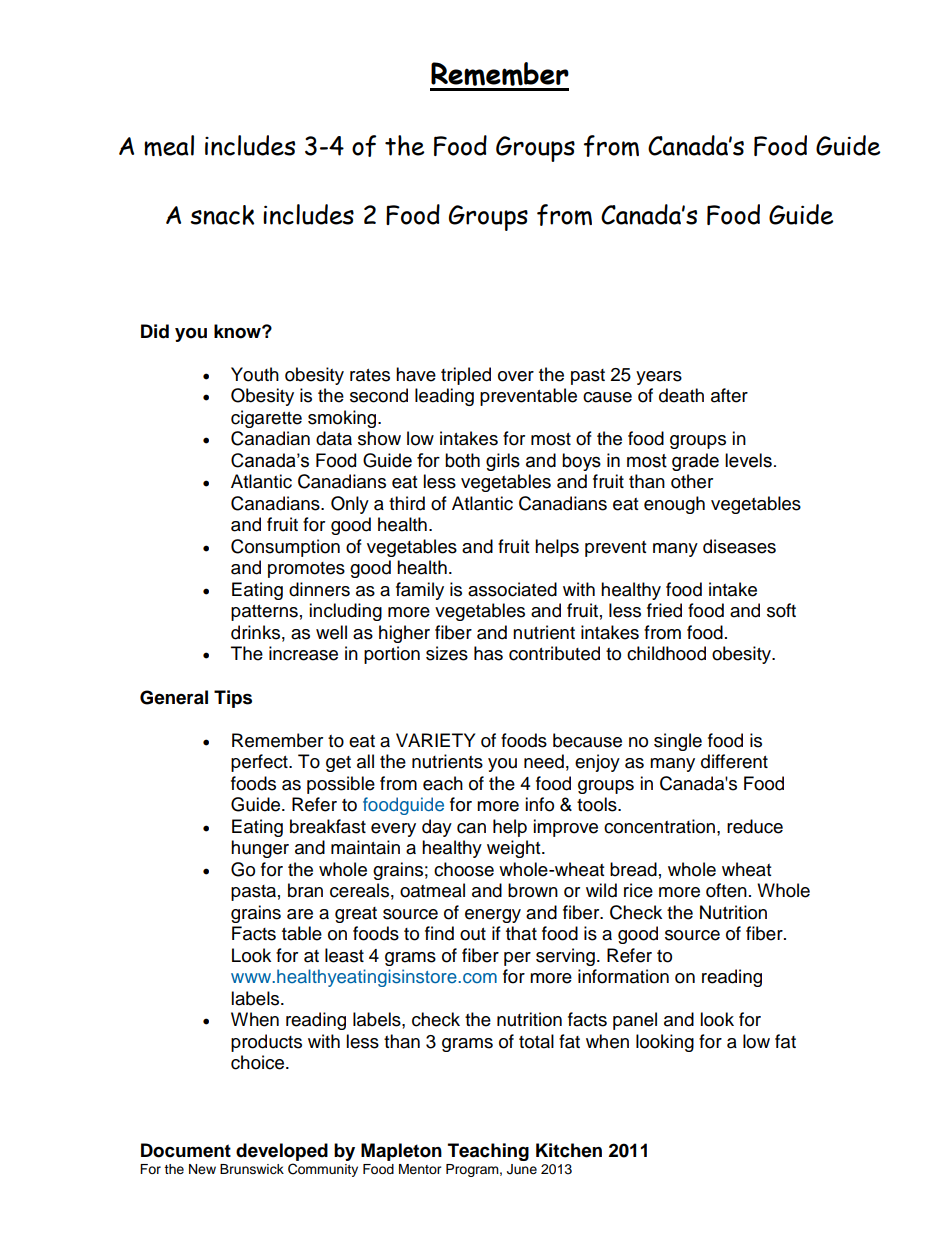 This page has height=1233, width=952. I want to click on Brunswick, so click(252, 1169).
